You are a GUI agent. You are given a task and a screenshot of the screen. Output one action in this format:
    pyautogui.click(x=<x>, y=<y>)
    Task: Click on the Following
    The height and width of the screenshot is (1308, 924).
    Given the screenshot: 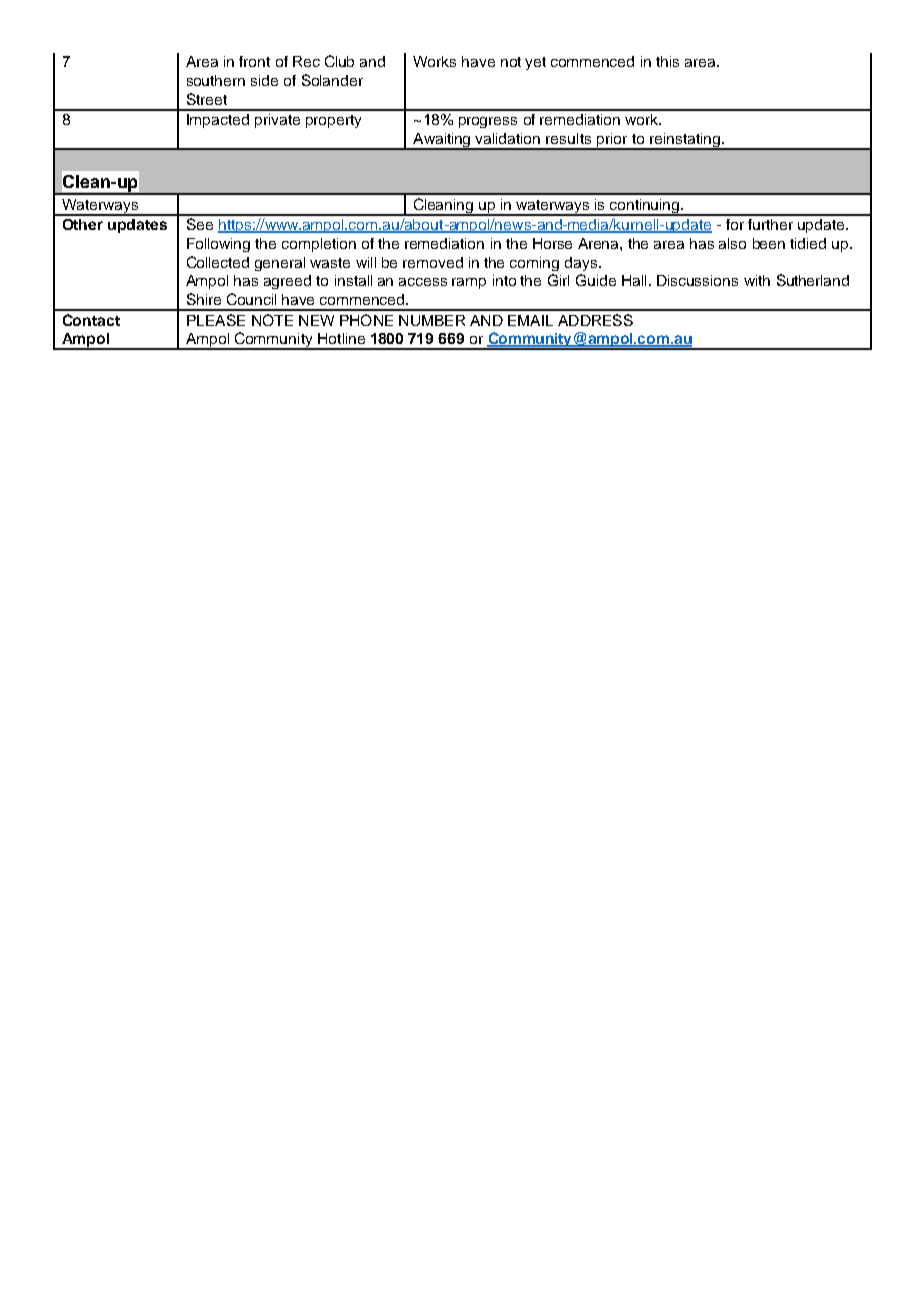 What is the action you would take?
    pyautogui.click(x=218, y=245)
